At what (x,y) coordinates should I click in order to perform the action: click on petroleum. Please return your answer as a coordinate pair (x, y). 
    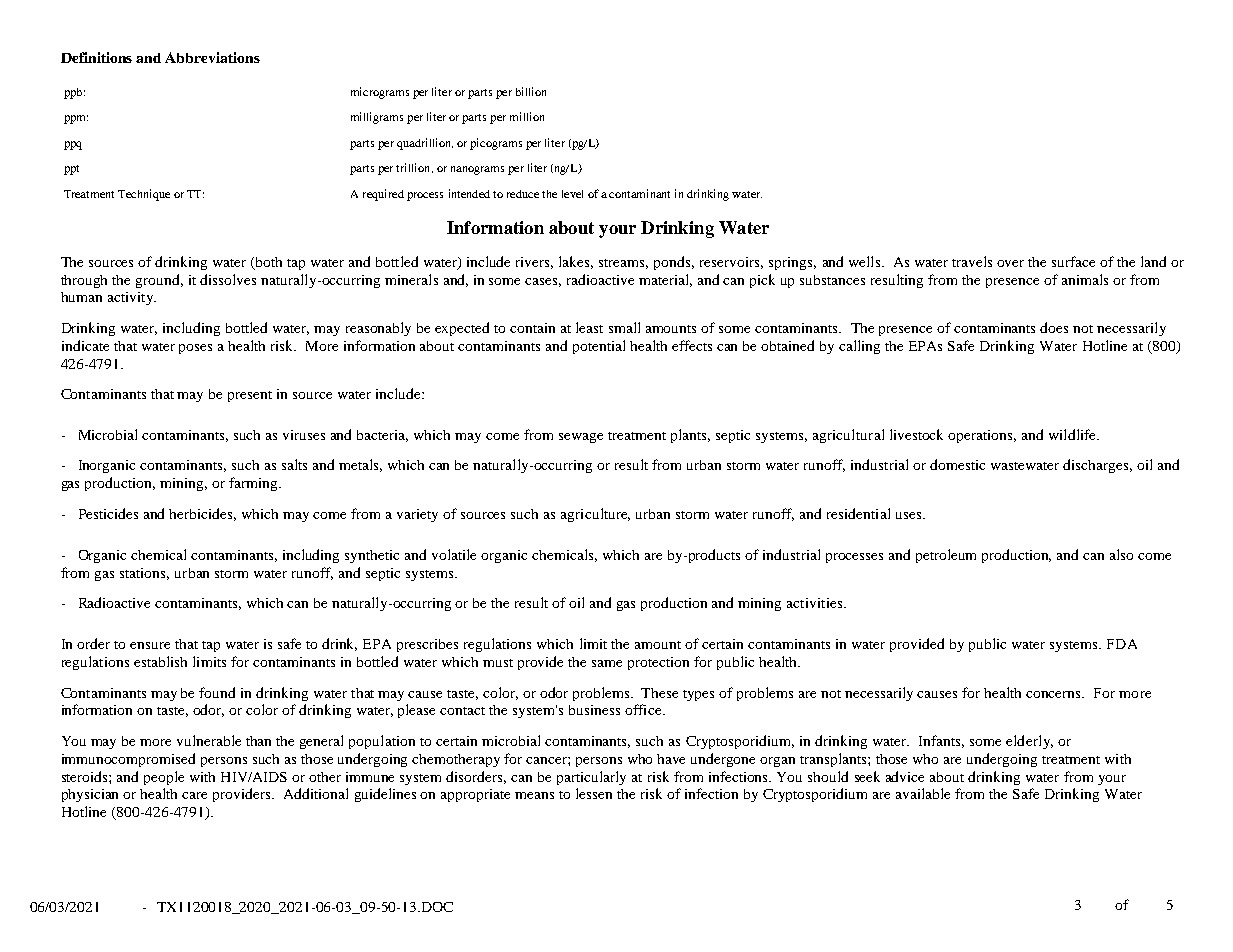
    Looking at the image, I should click on (946, 556).
